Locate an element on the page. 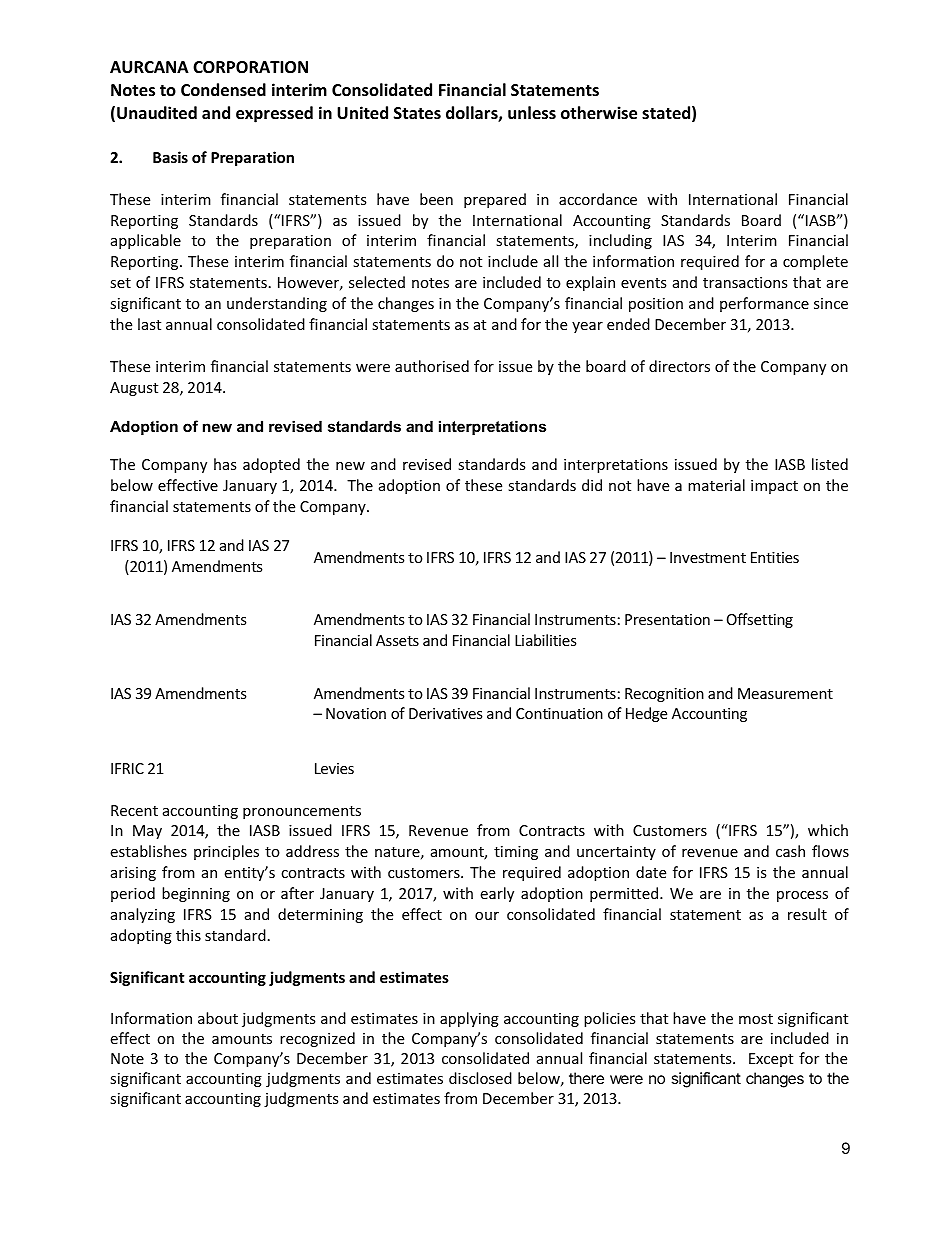 The width and height of the image is (952, 1233). unless is located at coordinates (532, 113).
